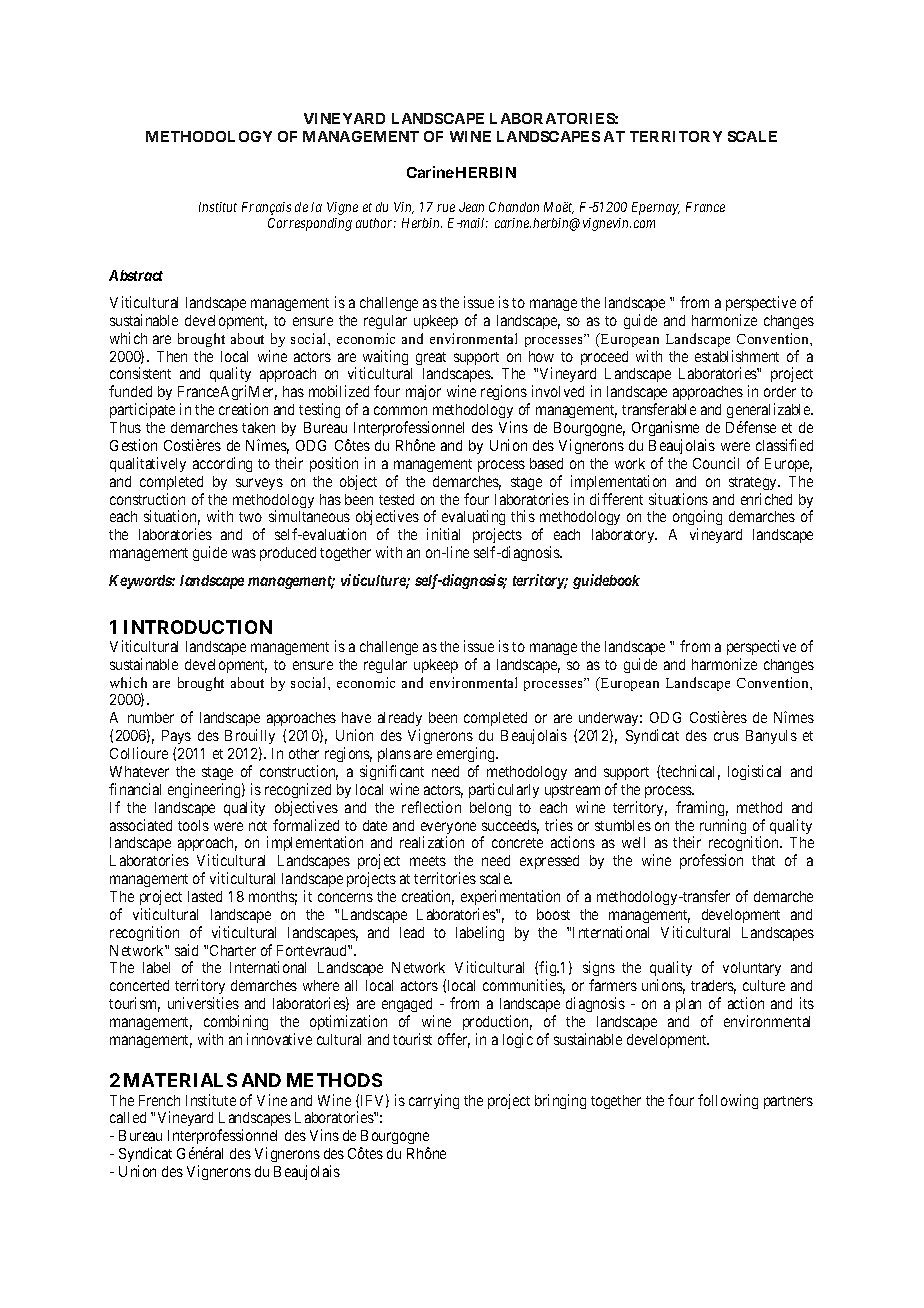 The image size is (924, 1308). What do you see at coordinates (434, 1101) in the screenshot?
I see `carrying` at bounding box center [434, 1101].
